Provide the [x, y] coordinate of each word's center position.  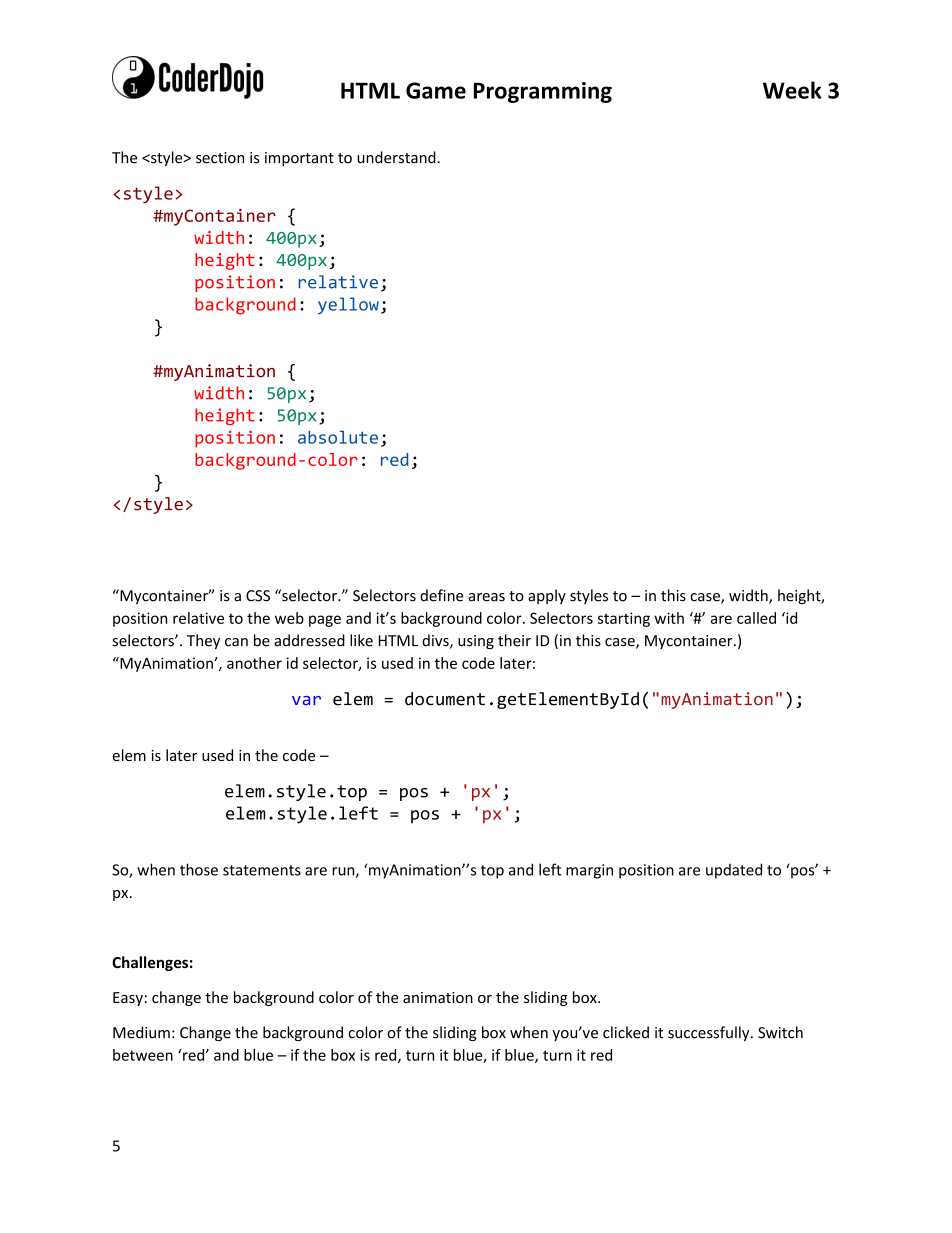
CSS [258, 596]
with [669, 618]
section [220, 158]
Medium [141, 1032]
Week [792, 90]
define [442, 595]
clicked [626, 1032]
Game [436, 90]
